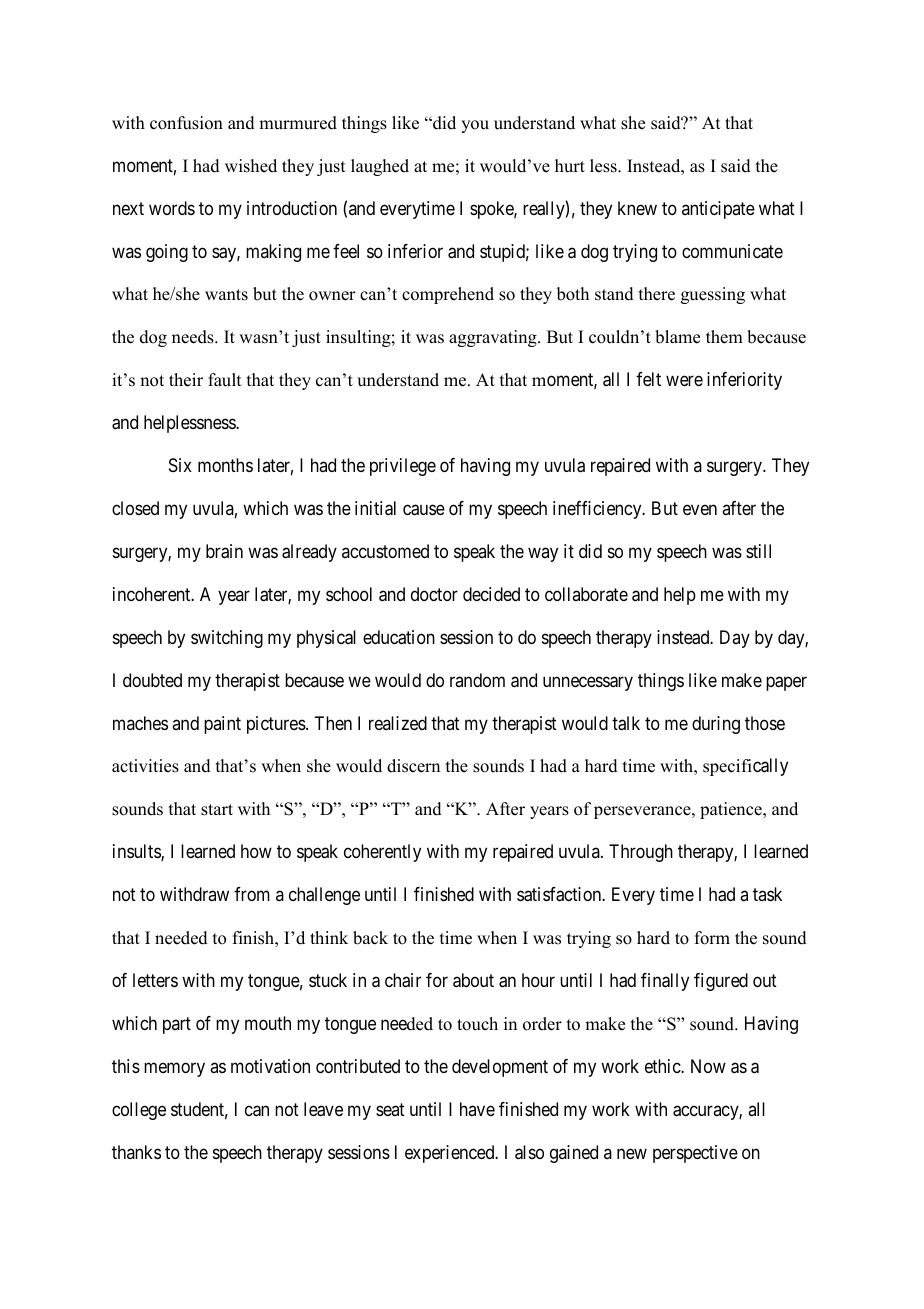  What do you see at coordinates (382, 853) in the page?
I see `coherently` at bounding box center [382, 853].
